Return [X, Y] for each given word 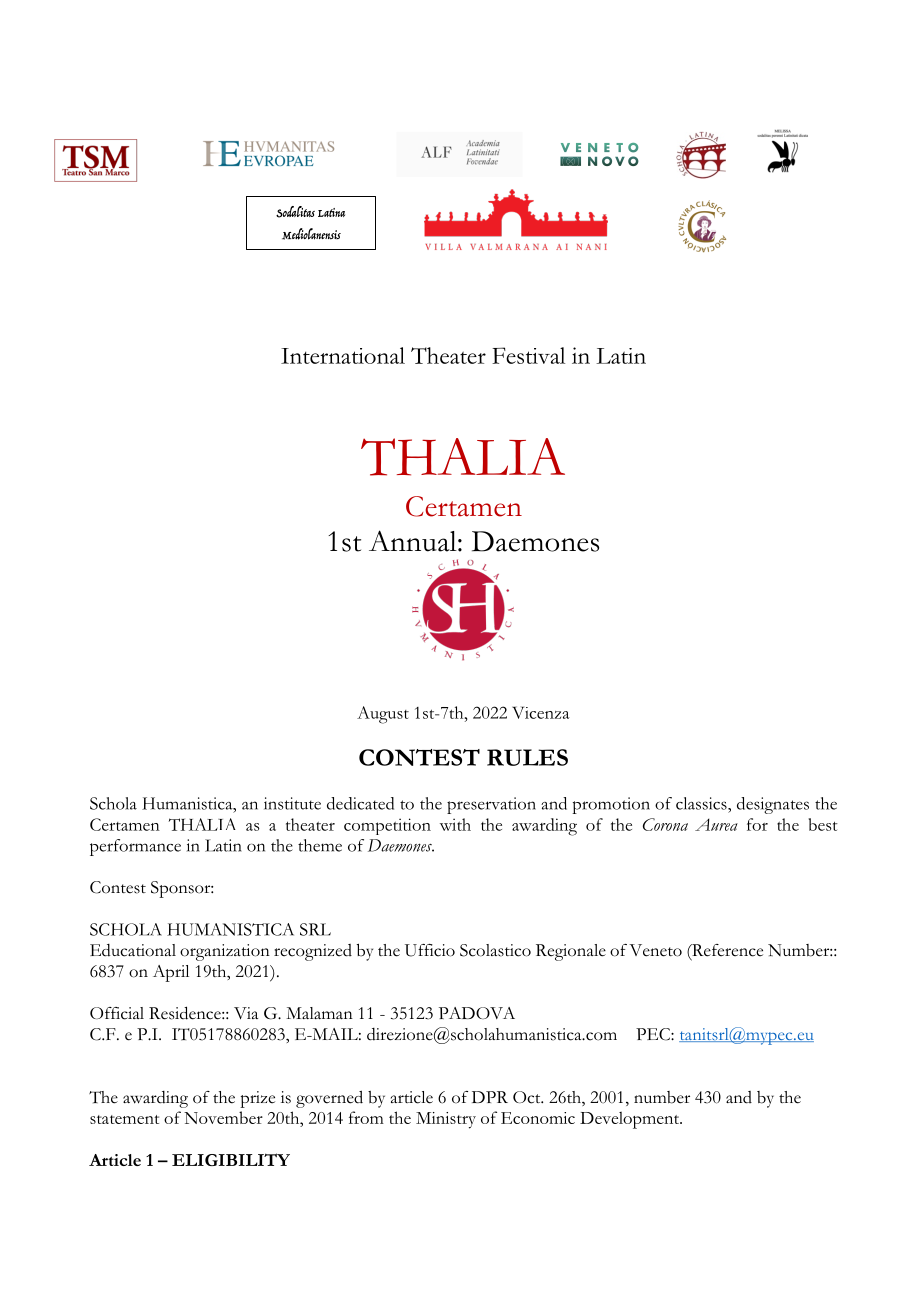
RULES [527, 757]
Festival [528, 355]
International [343, 355]
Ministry [446, 1120]
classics [702, 803]
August [383, 715]
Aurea [716, 824]
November [223, 1117]
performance [135, 847]
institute [292, 803]
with [455, 824]
